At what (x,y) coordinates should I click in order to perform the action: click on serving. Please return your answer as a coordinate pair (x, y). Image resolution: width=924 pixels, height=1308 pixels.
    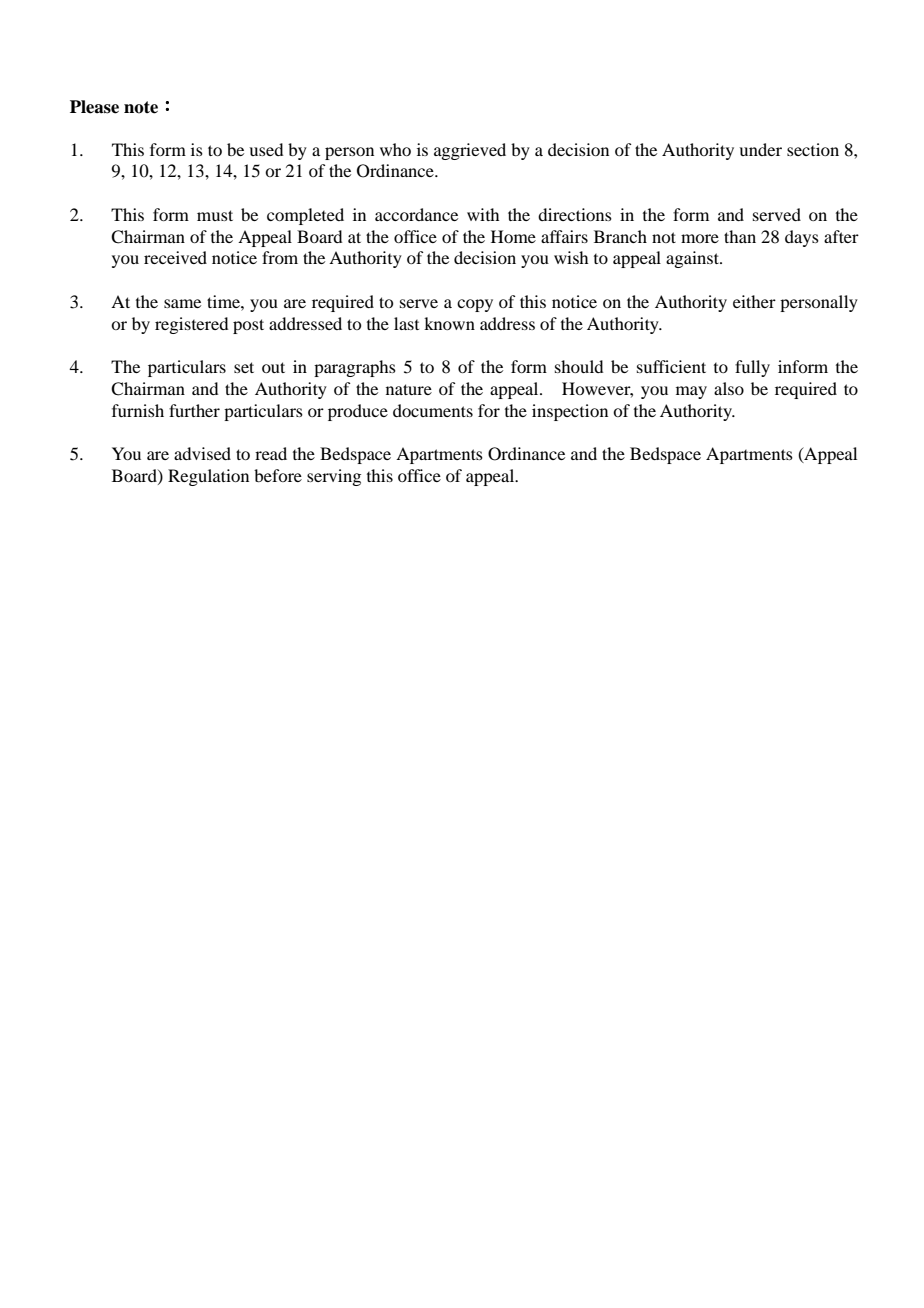
    Looking at the image, I should click on (334, 477).
